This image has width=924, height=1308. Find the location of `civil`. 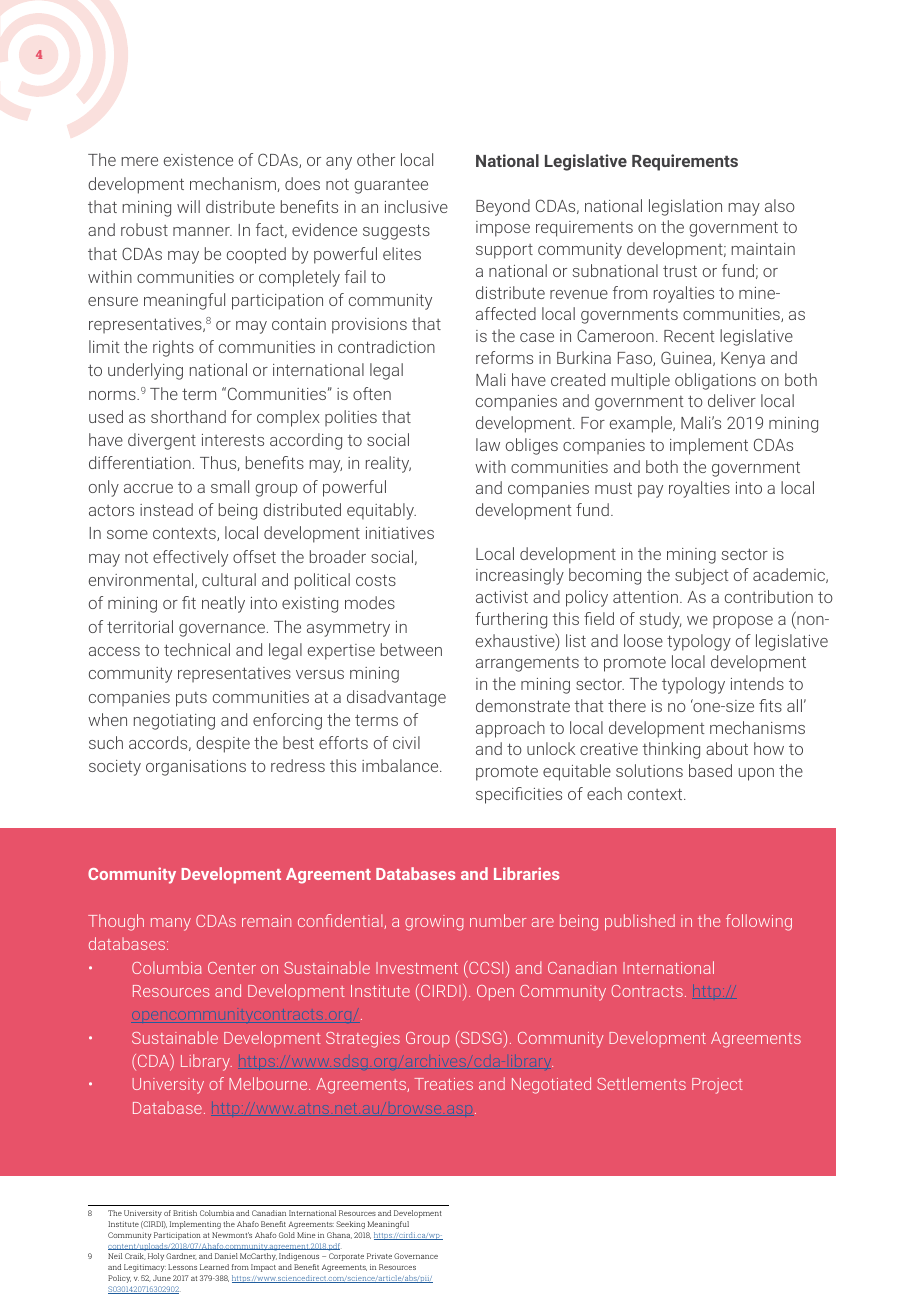

civil is located at coordinates (406, 742).
